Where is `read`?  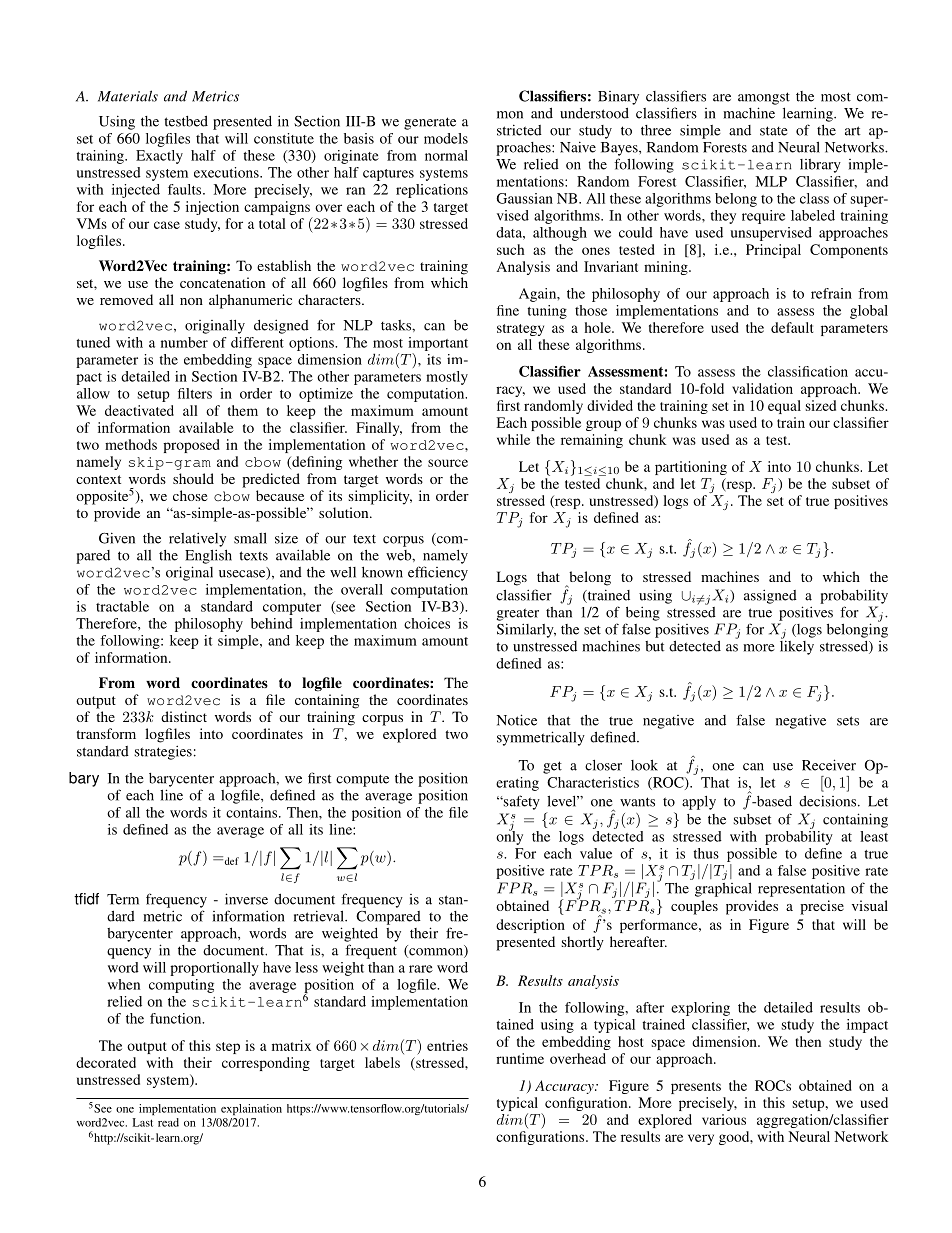 read is located at coordinates (168, 1122).
